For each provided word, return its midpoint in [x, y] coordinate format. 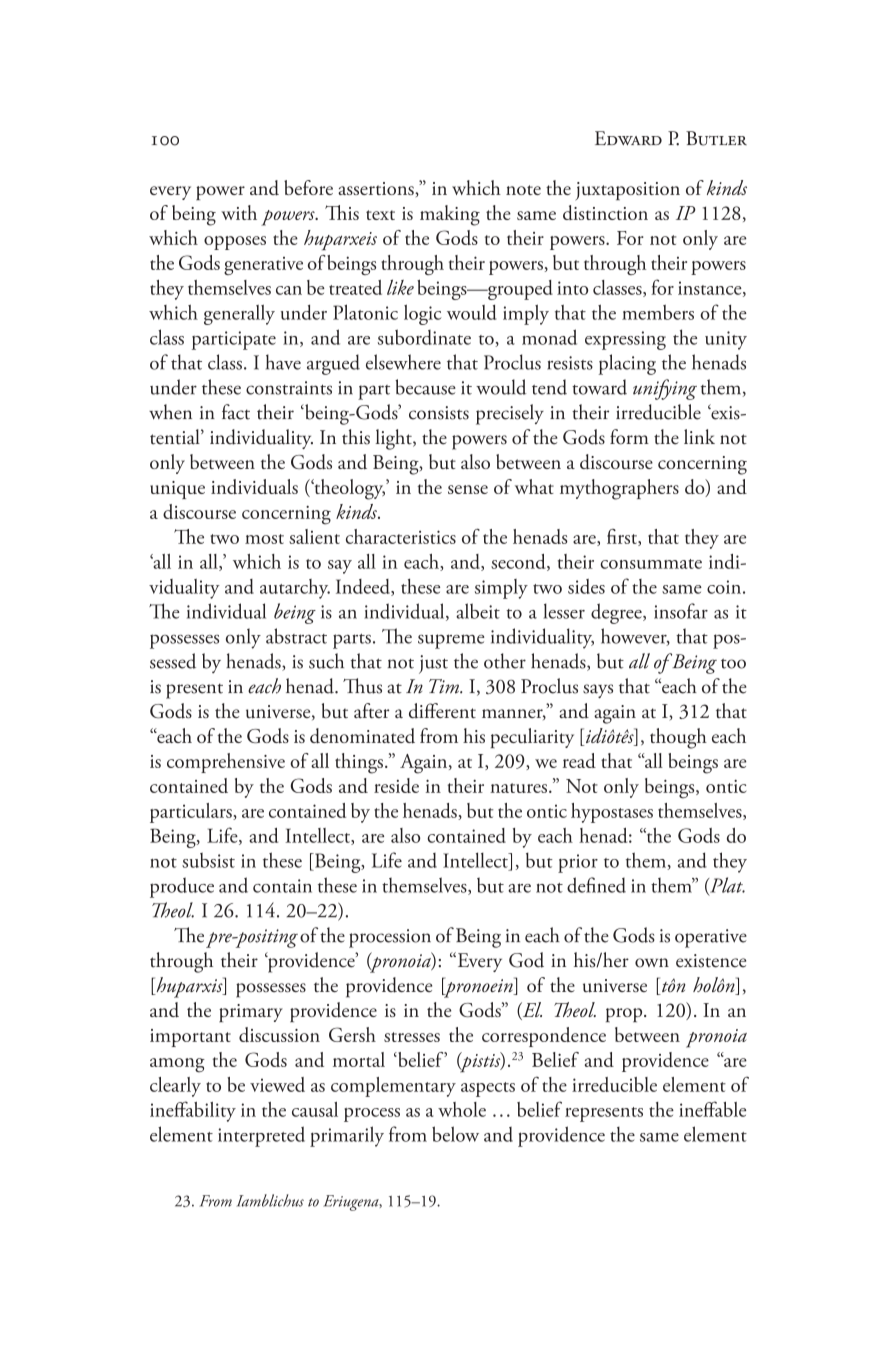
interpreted [261, 1136]
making [450, 215]
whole [462, 1109]
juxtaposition [627, 191]
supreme [451, 641]
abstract [296, 636]
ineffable [712, 1109]
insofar [681, 611]
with [239, 212]
